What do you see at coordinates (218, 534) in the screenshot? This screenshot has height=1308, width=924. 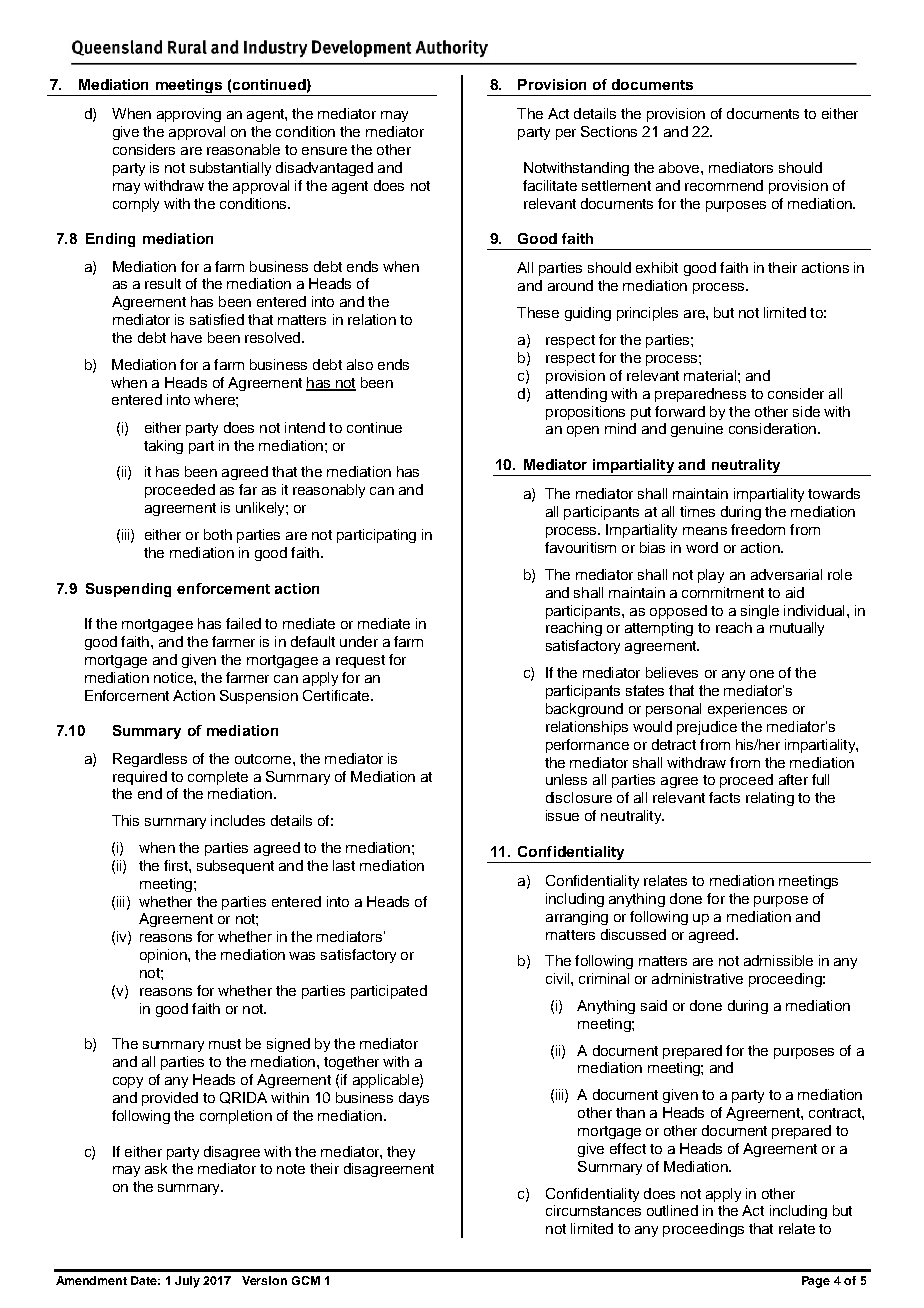 I see `both` at bounding box center [218, 534].
